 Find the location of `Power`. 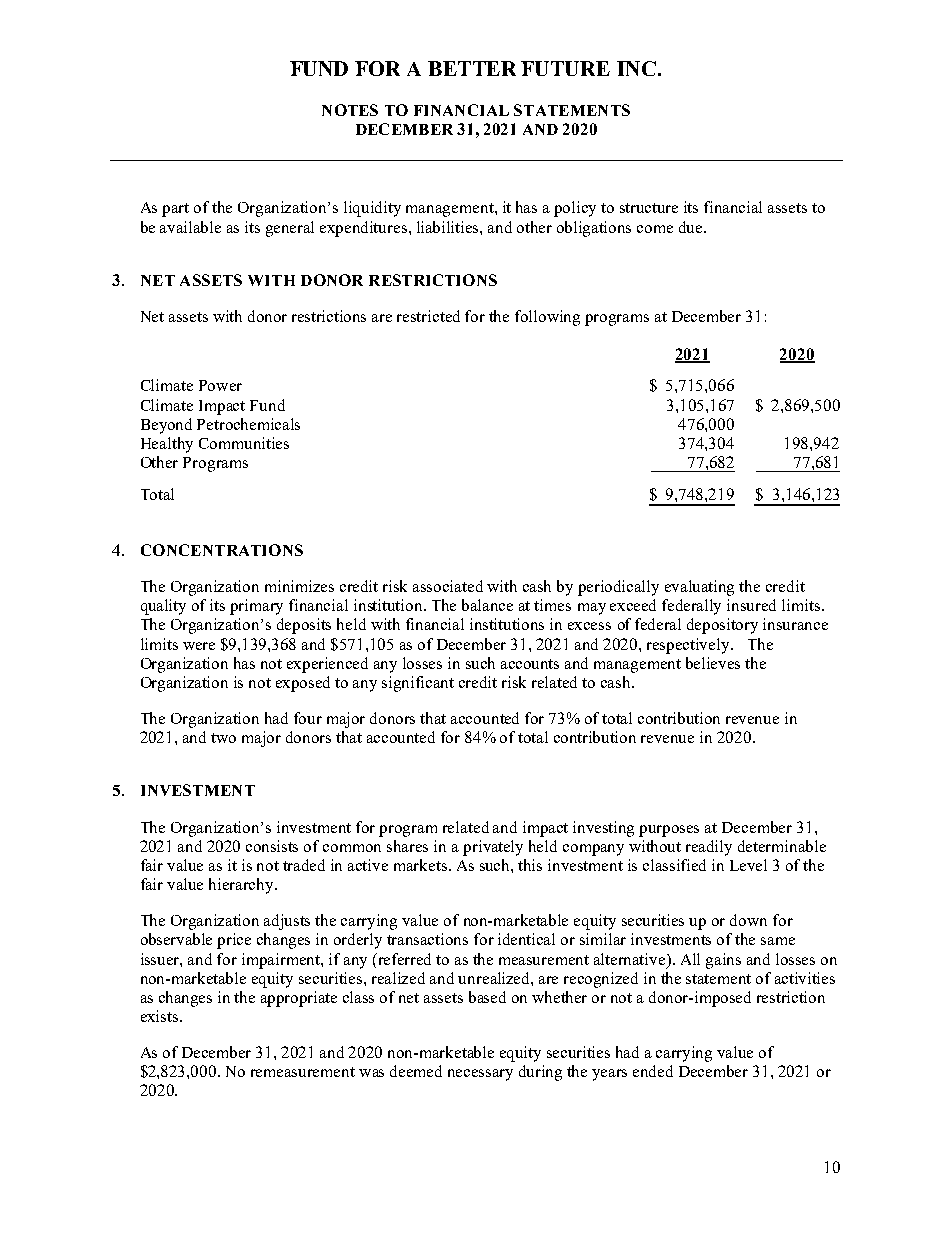

Power is located at coordinates (220, 385).
